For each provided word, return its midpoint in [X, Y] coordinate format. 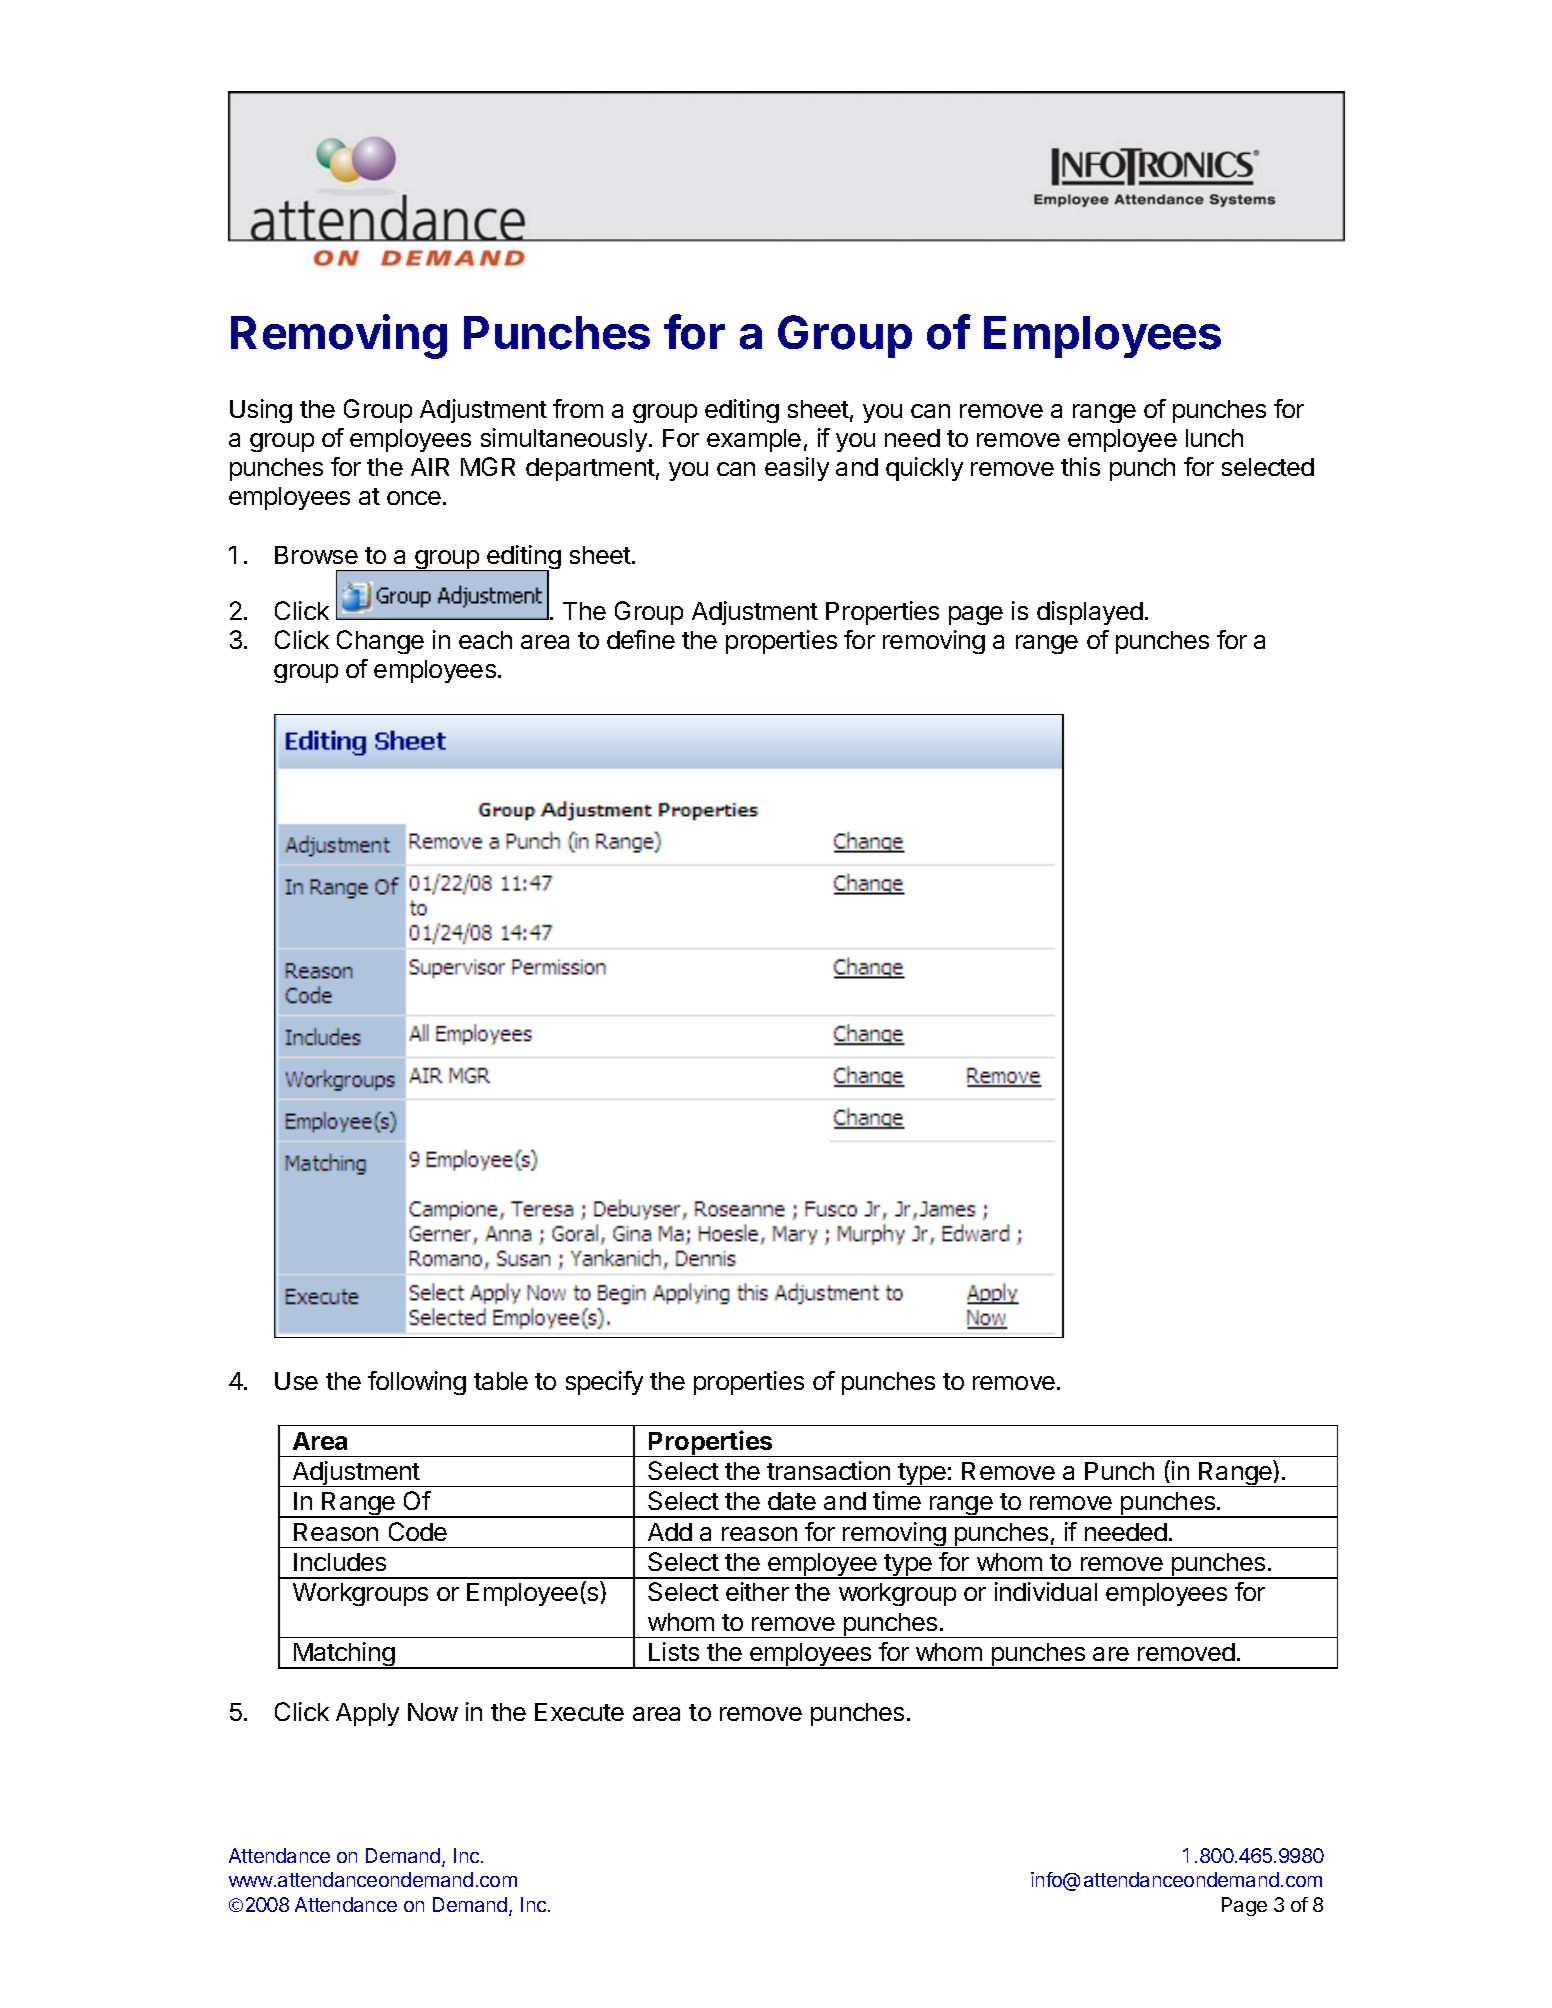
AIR [430, 467]
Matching [344, 1655]
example [754, 440]
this [1080, 466]
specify [604, 1383]
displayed [1090, 613]
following [417, 1383]
